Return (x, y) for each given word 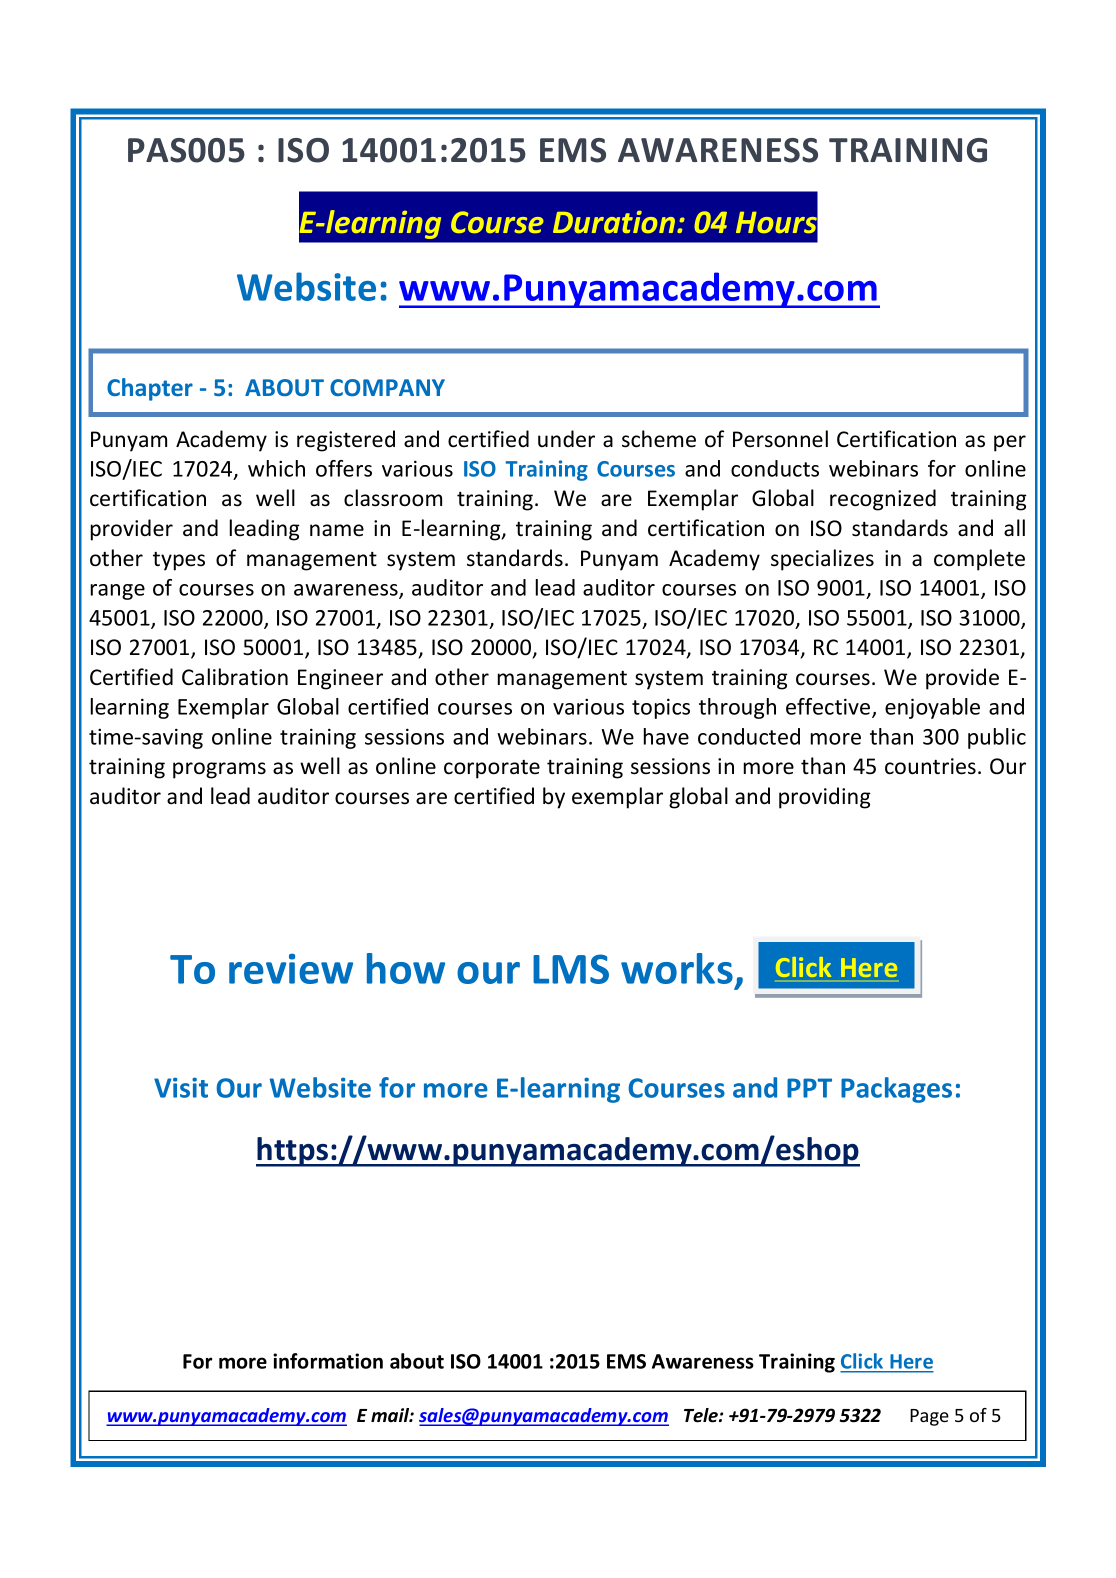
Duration (615, 222)
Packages (896, 1090)
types (179, 561)
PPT (809, 1088)
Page (929, 1417)
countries (930, 766)
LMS (571, 969)
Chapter (150, 389)
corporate (492, 769)
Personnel (780, 439)
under (566, 439)
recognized (883, 500)
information (328, 1361)
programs (219, 770)
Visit (181, 1087)
